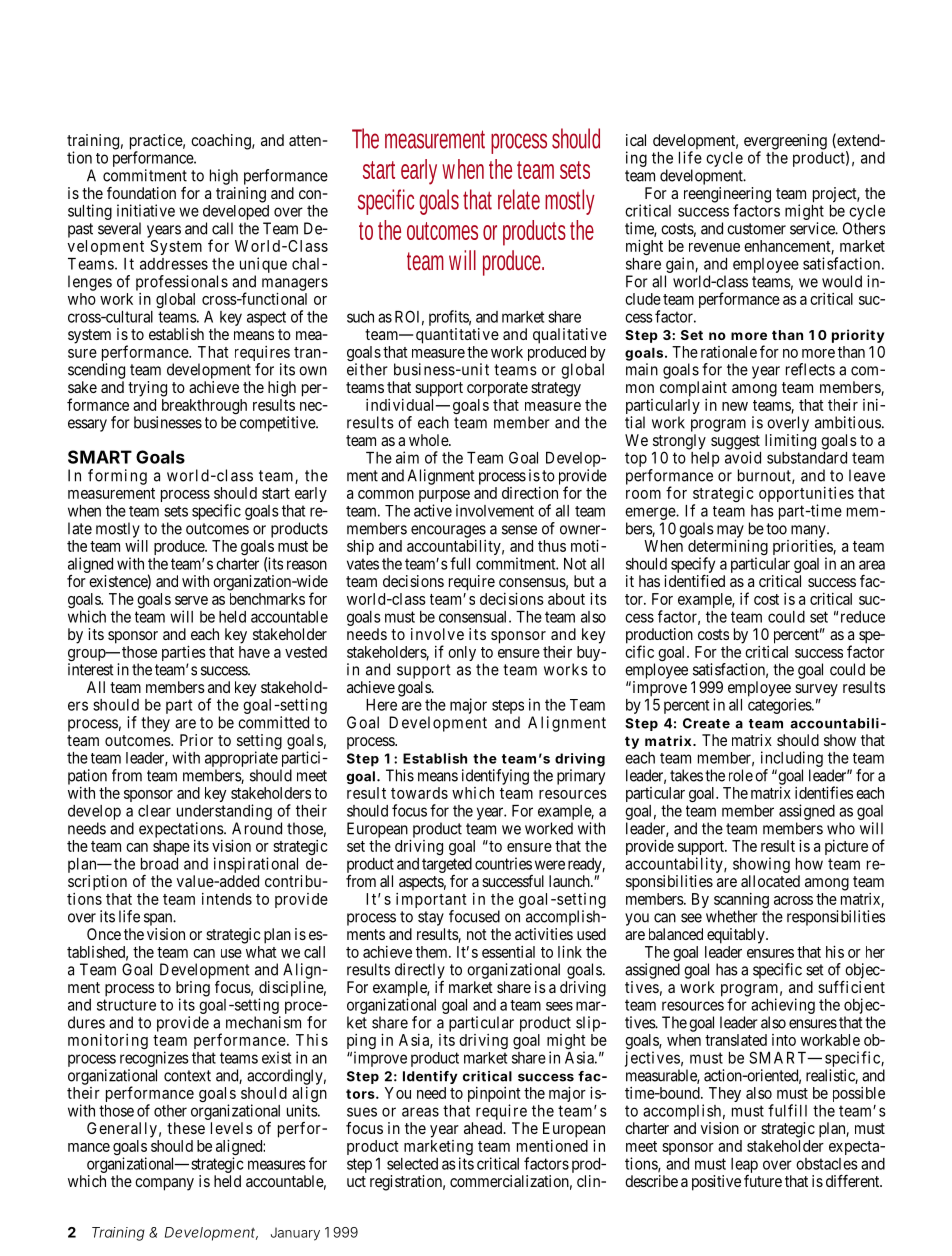 The image size is (952, 1256). I want to click on several, so click(119, 228).
